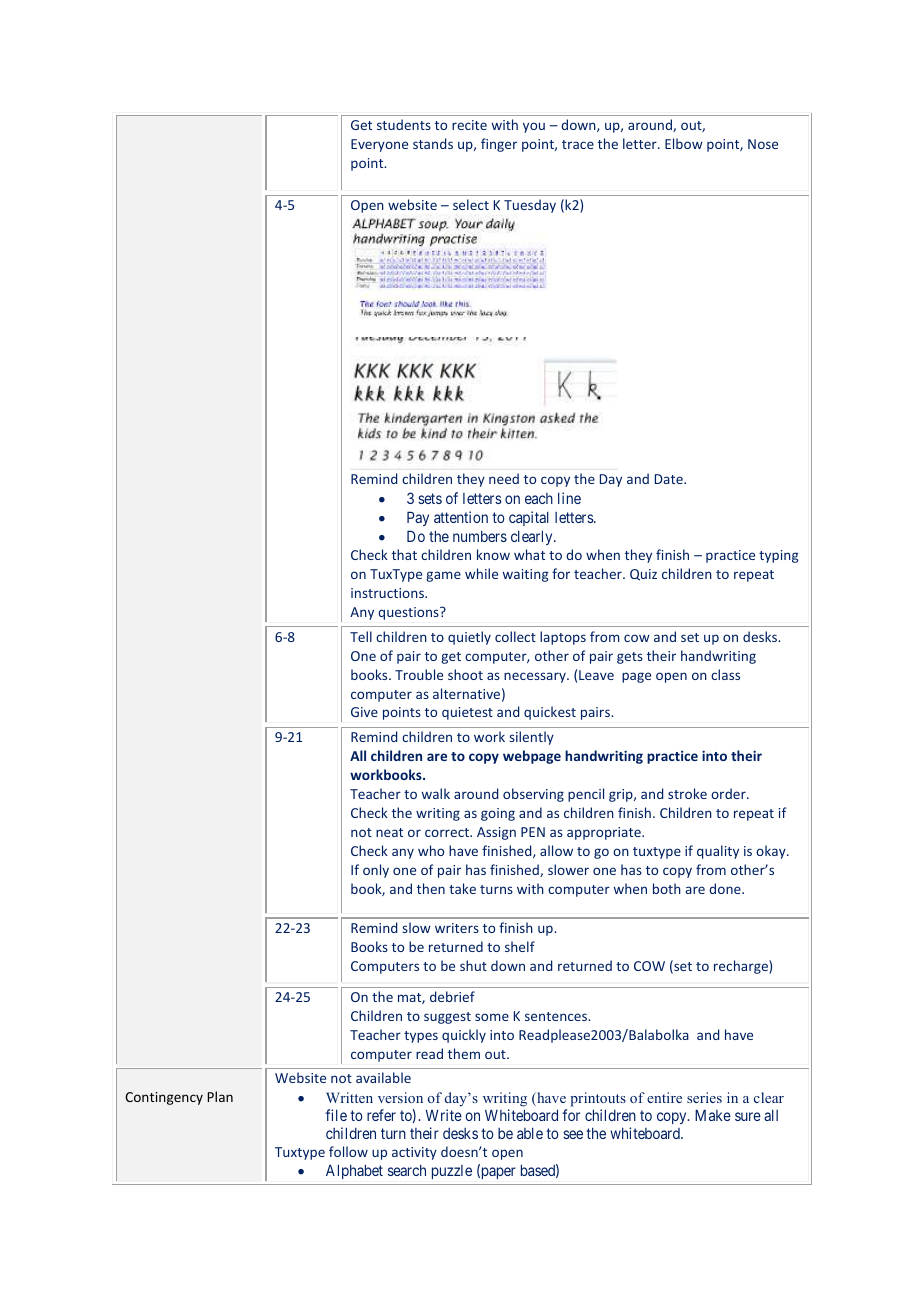 The image size is (924, 1308). What do you see at coordinates (379, 145) in the image?
I see `Everyone` at bounding box center [379, 145].
